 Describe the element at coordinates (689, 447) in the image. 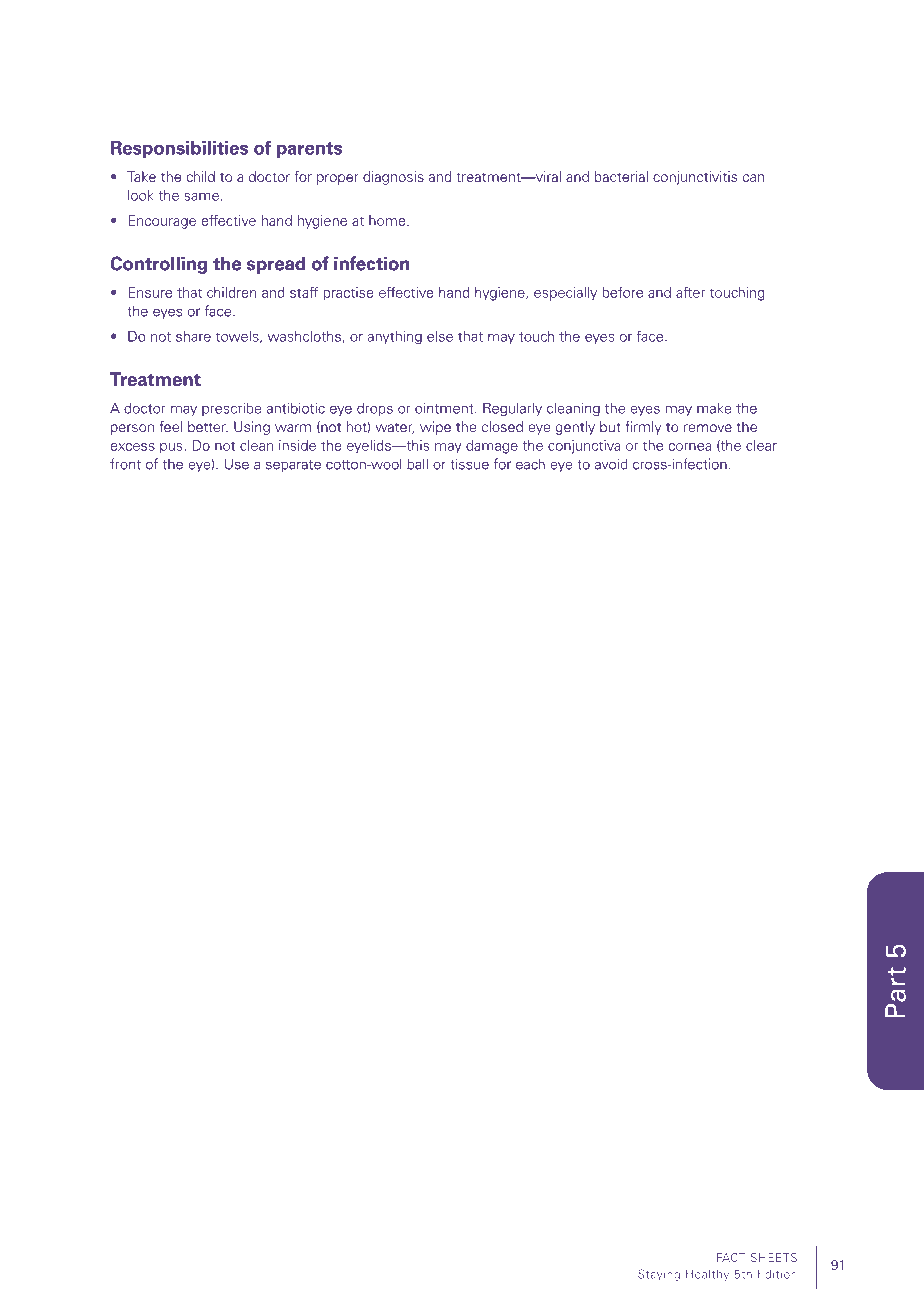

I see `cornea` at that location.
